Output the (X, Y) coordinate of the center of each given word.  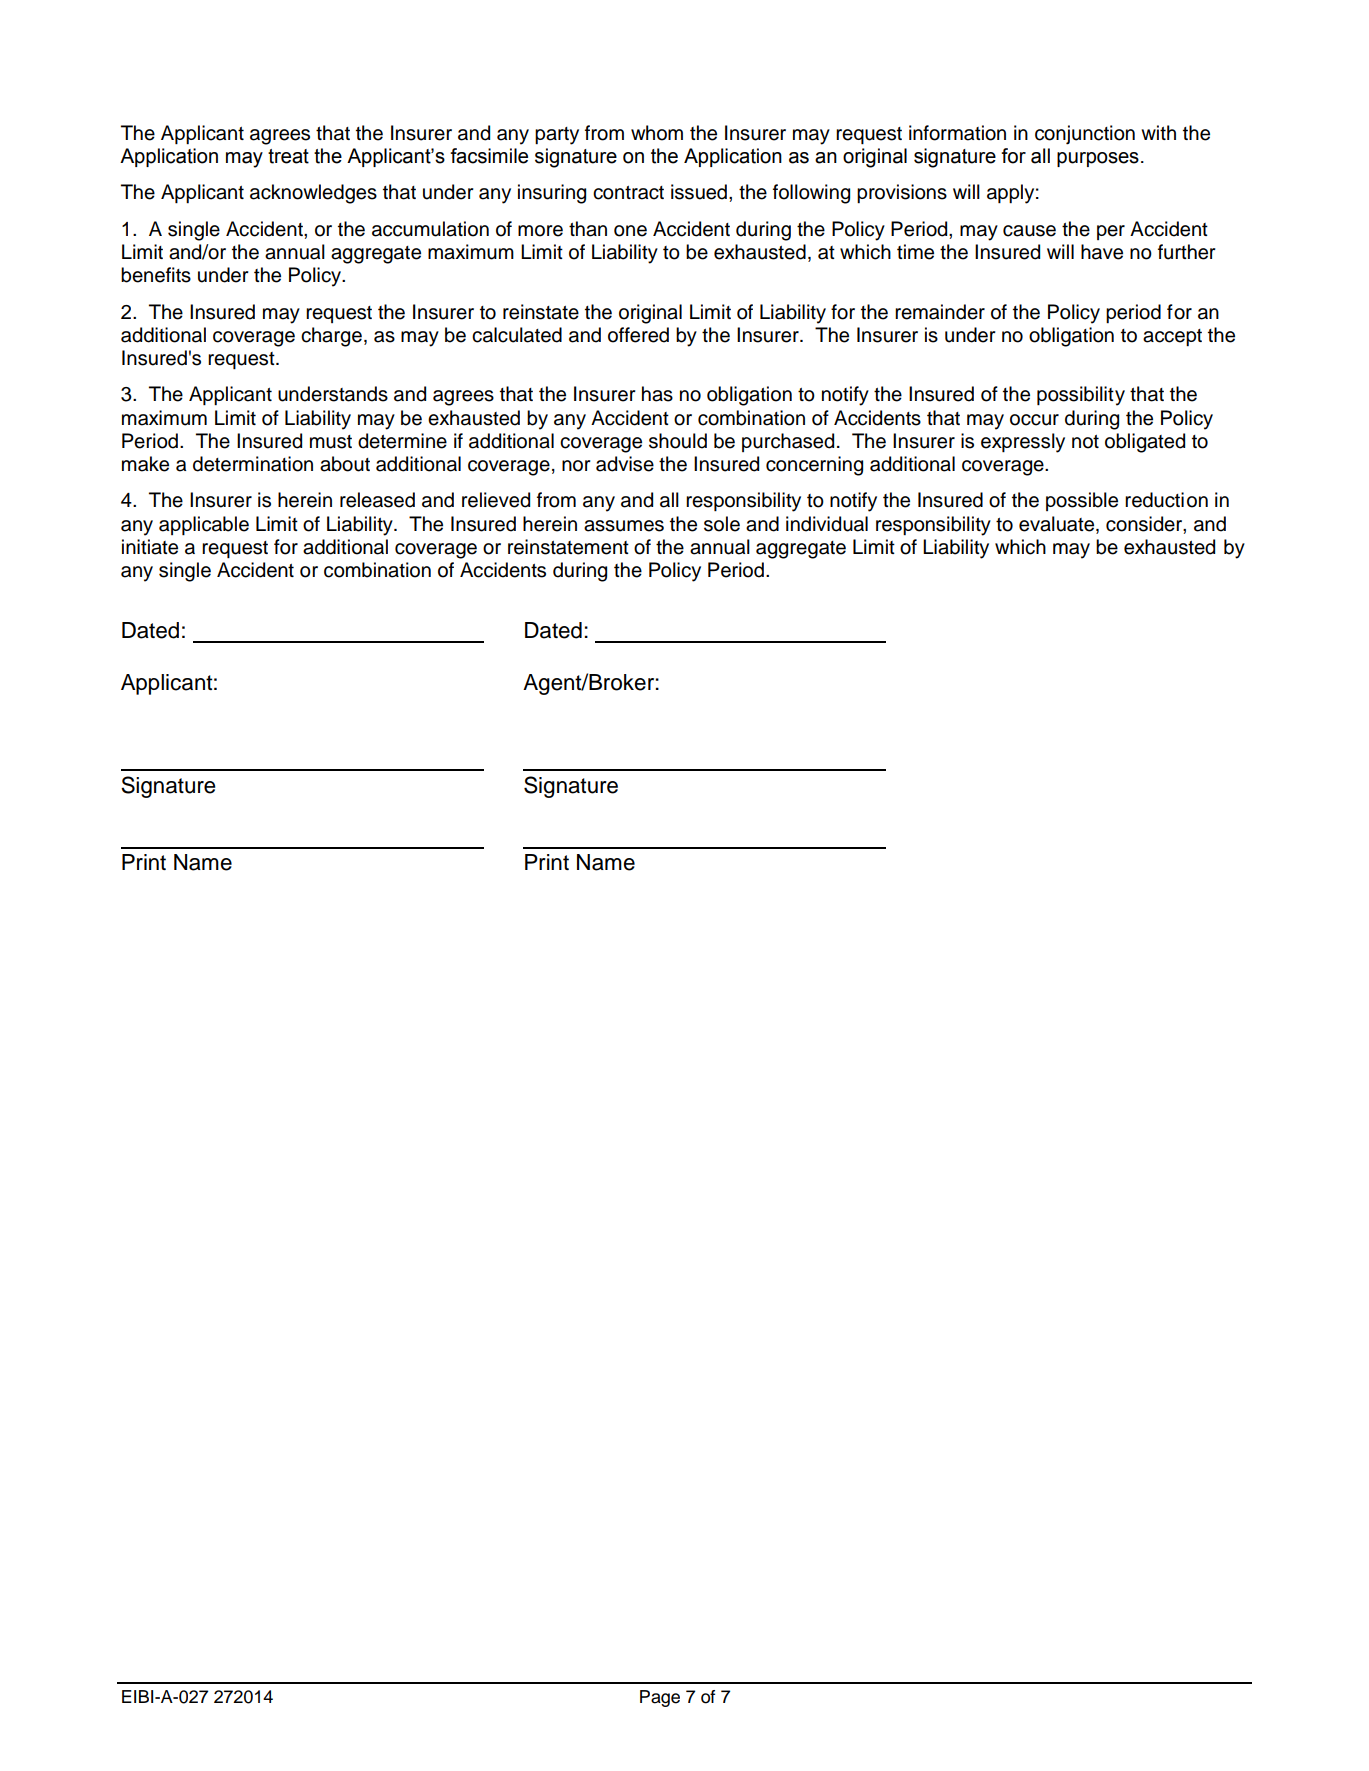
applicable (204, 525)
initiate (150, 547)
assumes (624, 526)
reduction (1166, 500)
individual (827, 524)
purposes (1098, 159)
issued (699, 192)
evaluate (1058, 524)
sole (722, 524)
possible (1082, 501)
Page (660, 1698)
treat (288, 156)
